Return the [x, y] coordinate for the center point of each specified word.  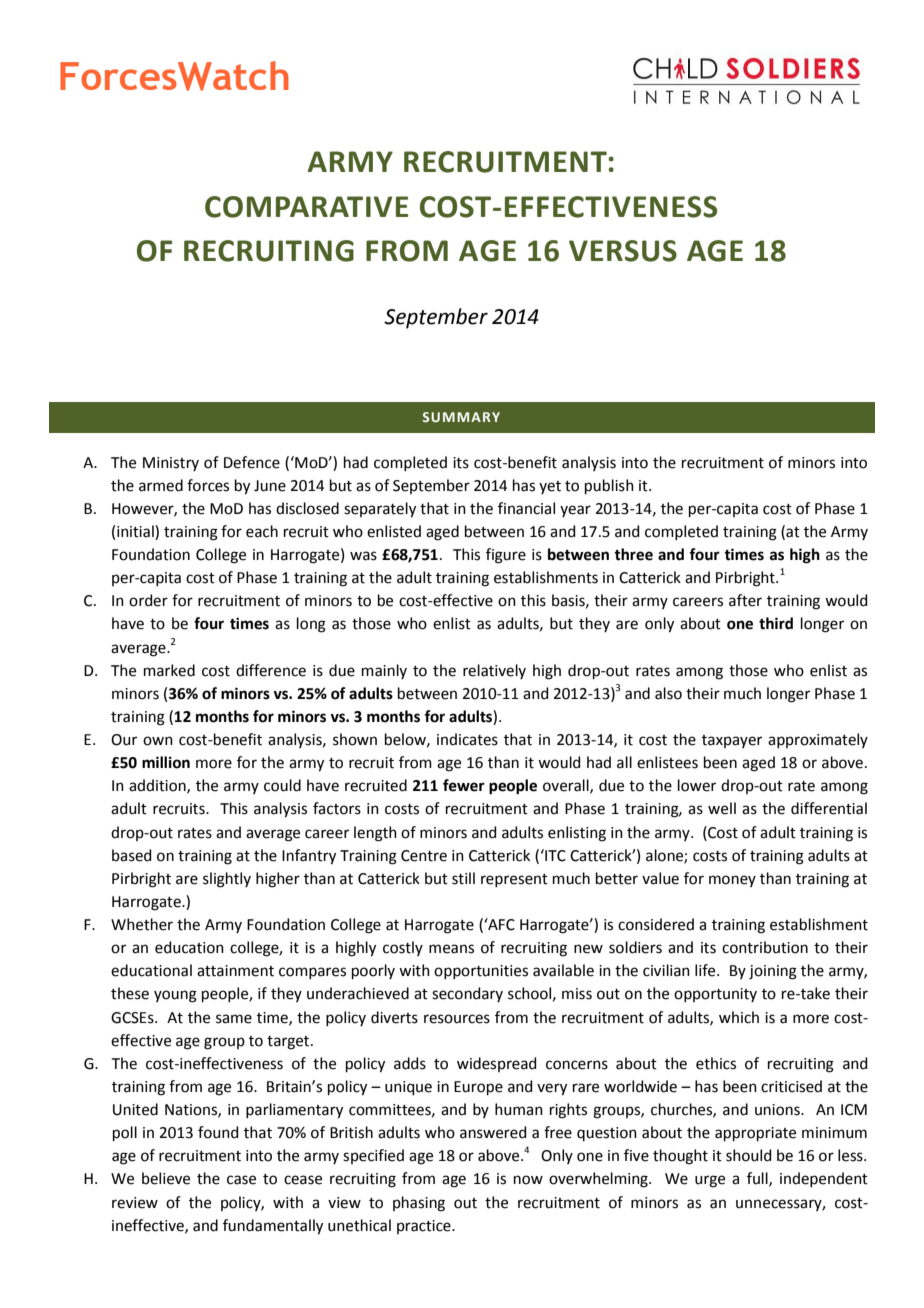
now [528, 1180]
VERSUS [623, 251]
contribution [765, 947]
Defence [252, 462]
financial [526, 508]
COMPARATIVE [306, 207]
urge [710, 1181]
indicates [467, 739]
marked [169, 670]
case [241, 1180]
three [633, 554]
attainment [235, 971]
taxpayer [732, 741]
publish [609, 486]
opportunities [481, 972]
